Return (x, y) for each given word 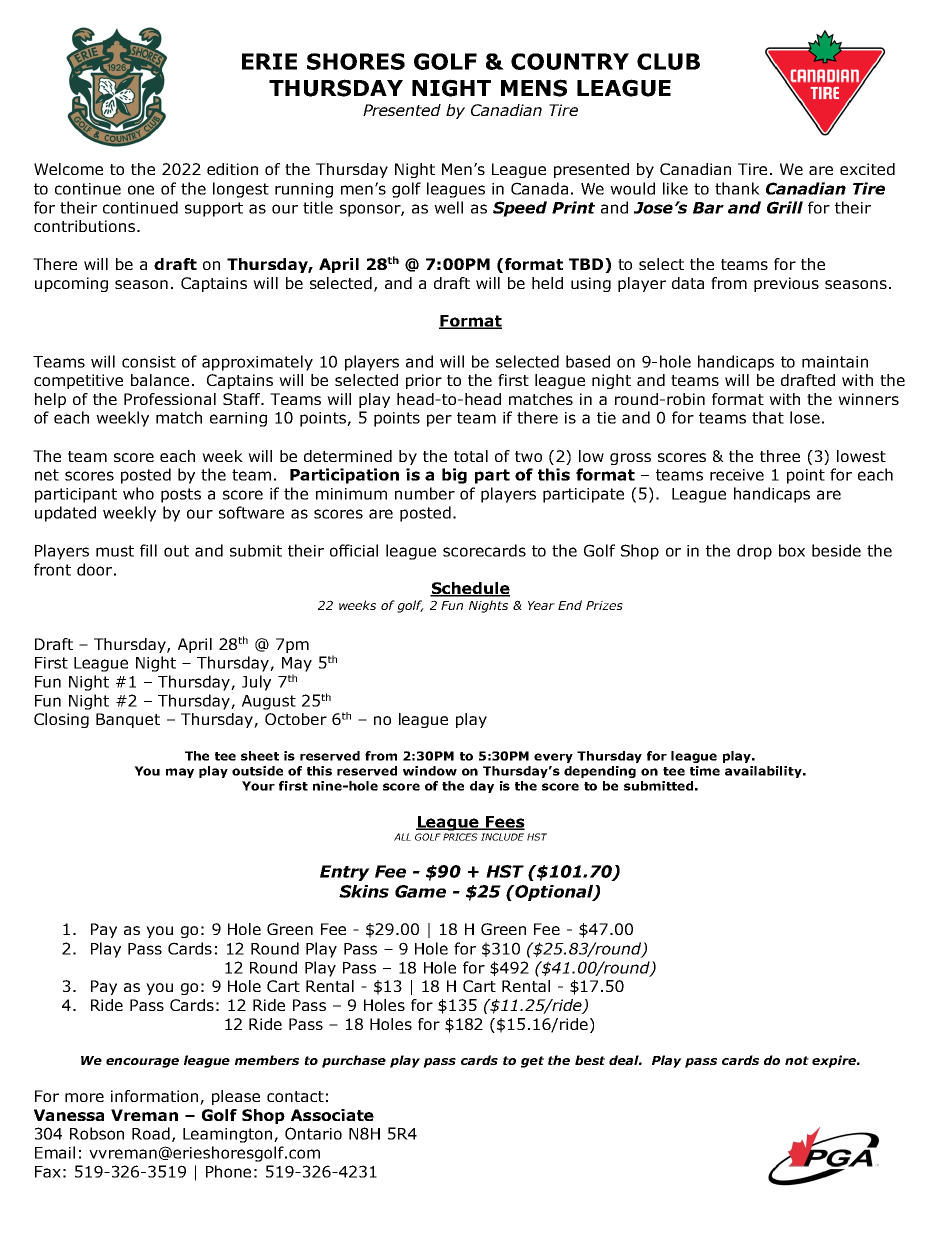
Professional (170, 399)
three (780, 456)
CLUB (668, 61)
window (430, 771)
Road (151, 1133)
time (705, 771)
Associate (332, 1115)
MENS (534, 88)
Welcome (68, 169)
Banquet (128, 720)
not (797, 1060)
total (471, 456)
